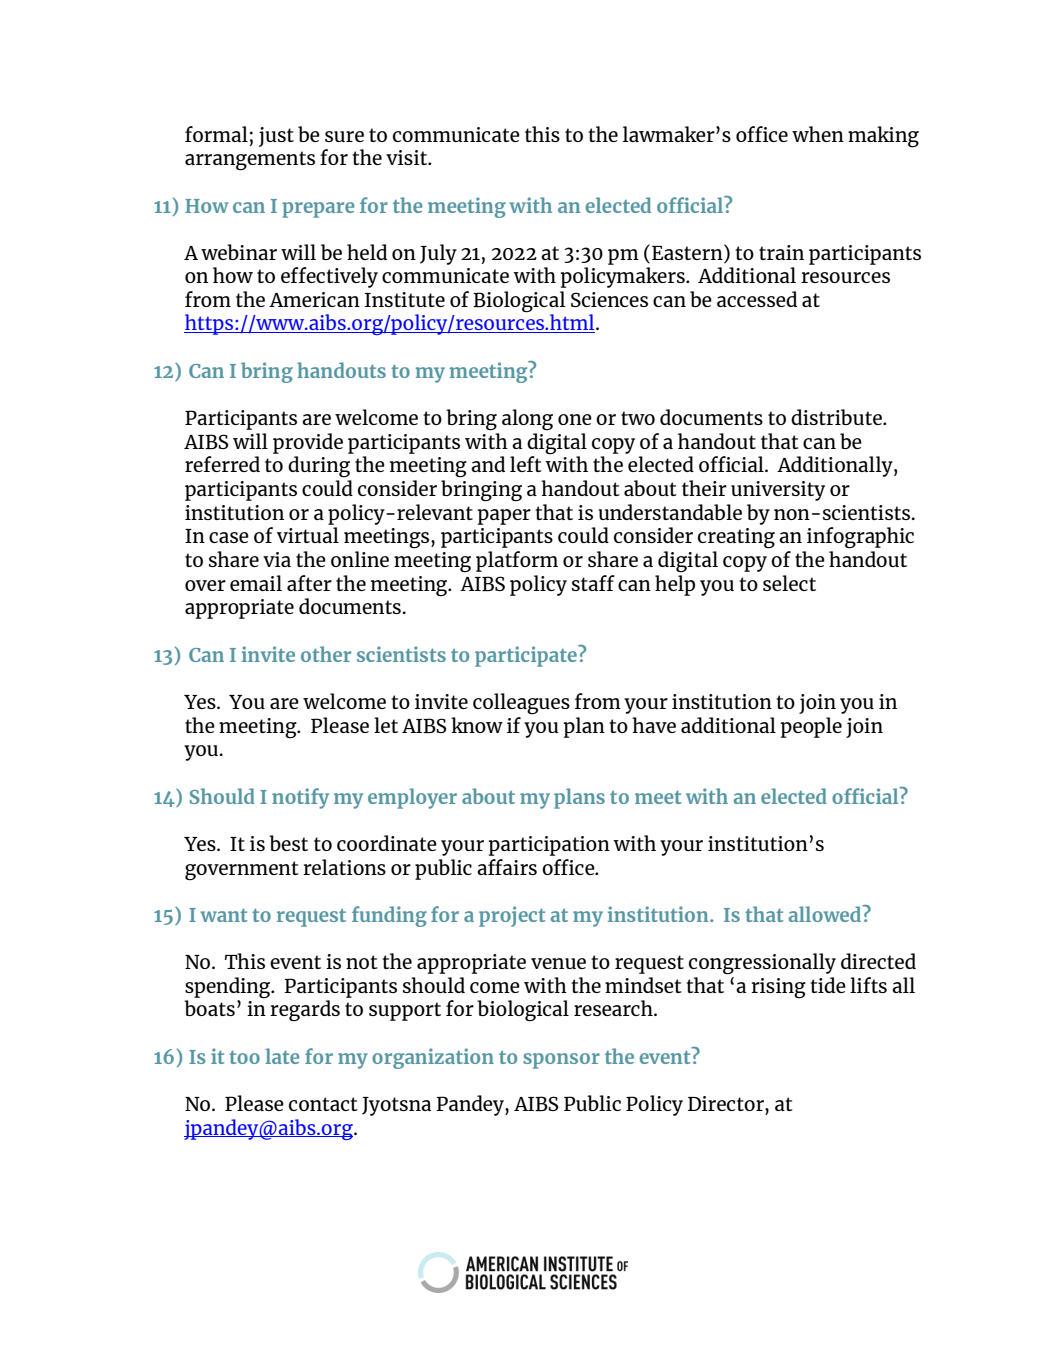  I want to click on when, so click(818, 134).
